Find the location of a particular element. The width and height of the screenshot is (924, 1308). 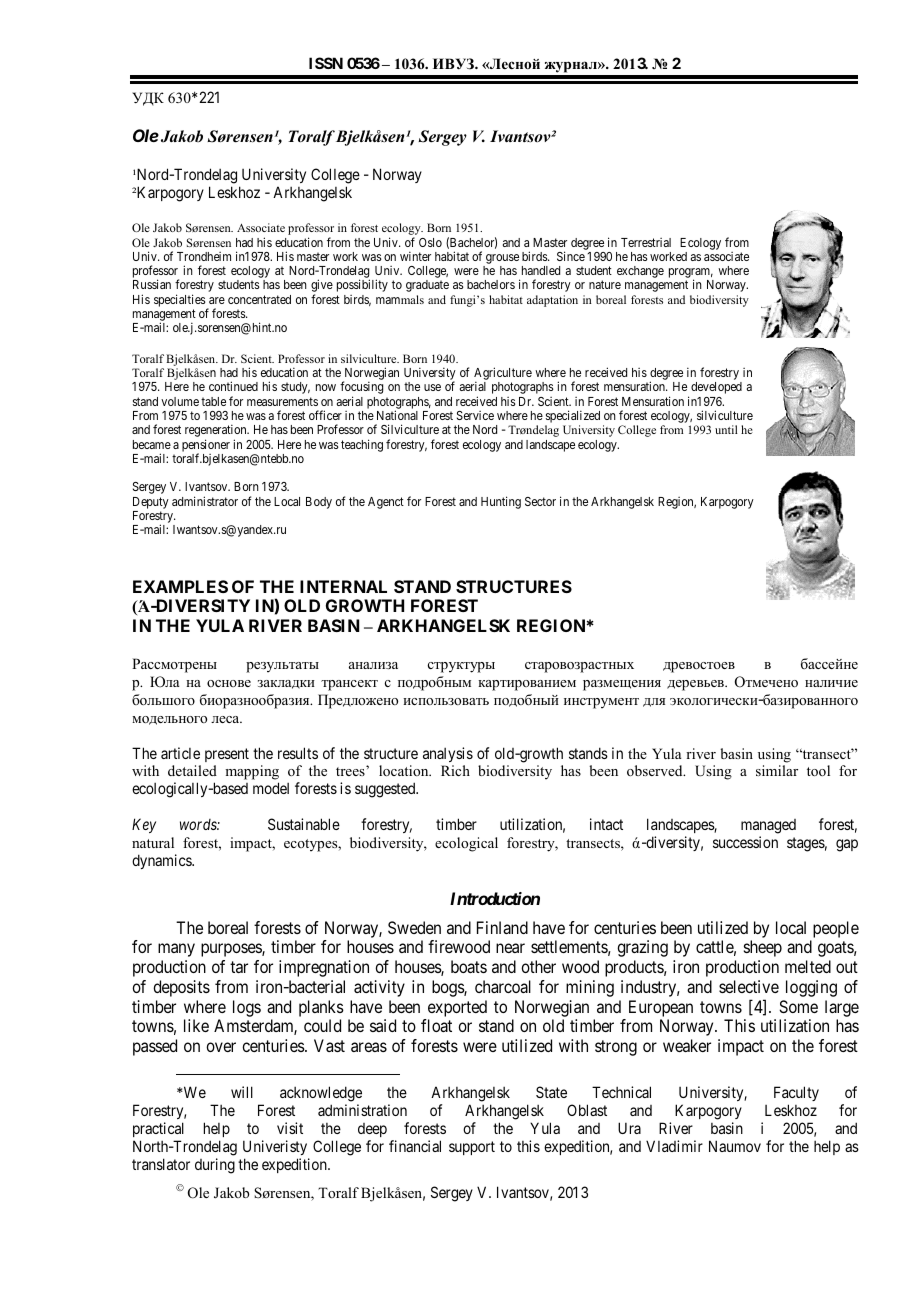

Faculty is located at coordinates (796, 1093).
